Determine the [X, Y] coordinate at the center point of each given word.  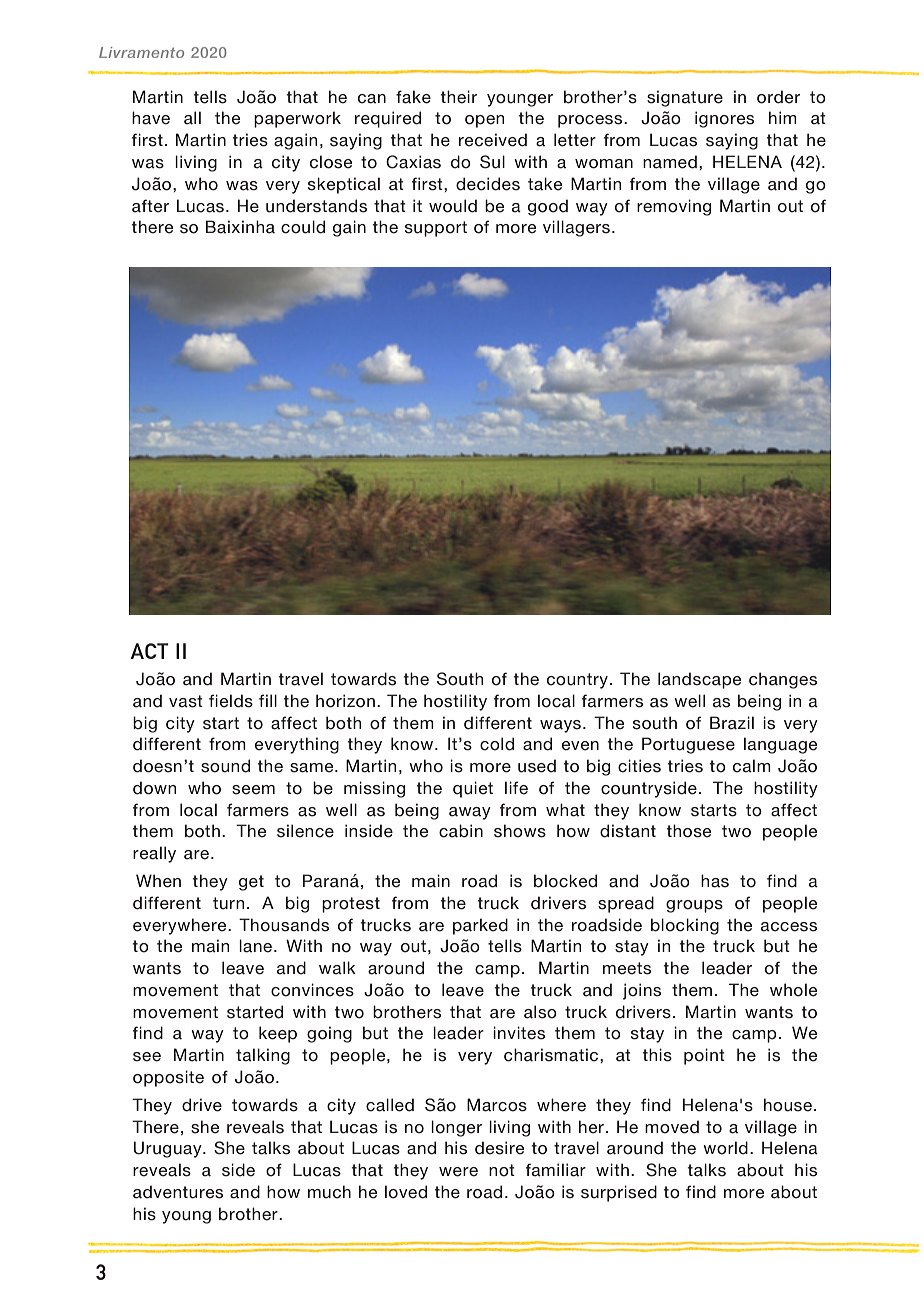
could [303, 227]
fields [231, 701]
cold [497, 744]
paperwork [297, 119]
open [484, 121]
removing [674, 207]
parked [480, 926]
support [436, 229]
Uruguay [169, 1149]
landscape [699, 680]
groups [694, 906]
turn [228, 903]
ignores [724, 119]
